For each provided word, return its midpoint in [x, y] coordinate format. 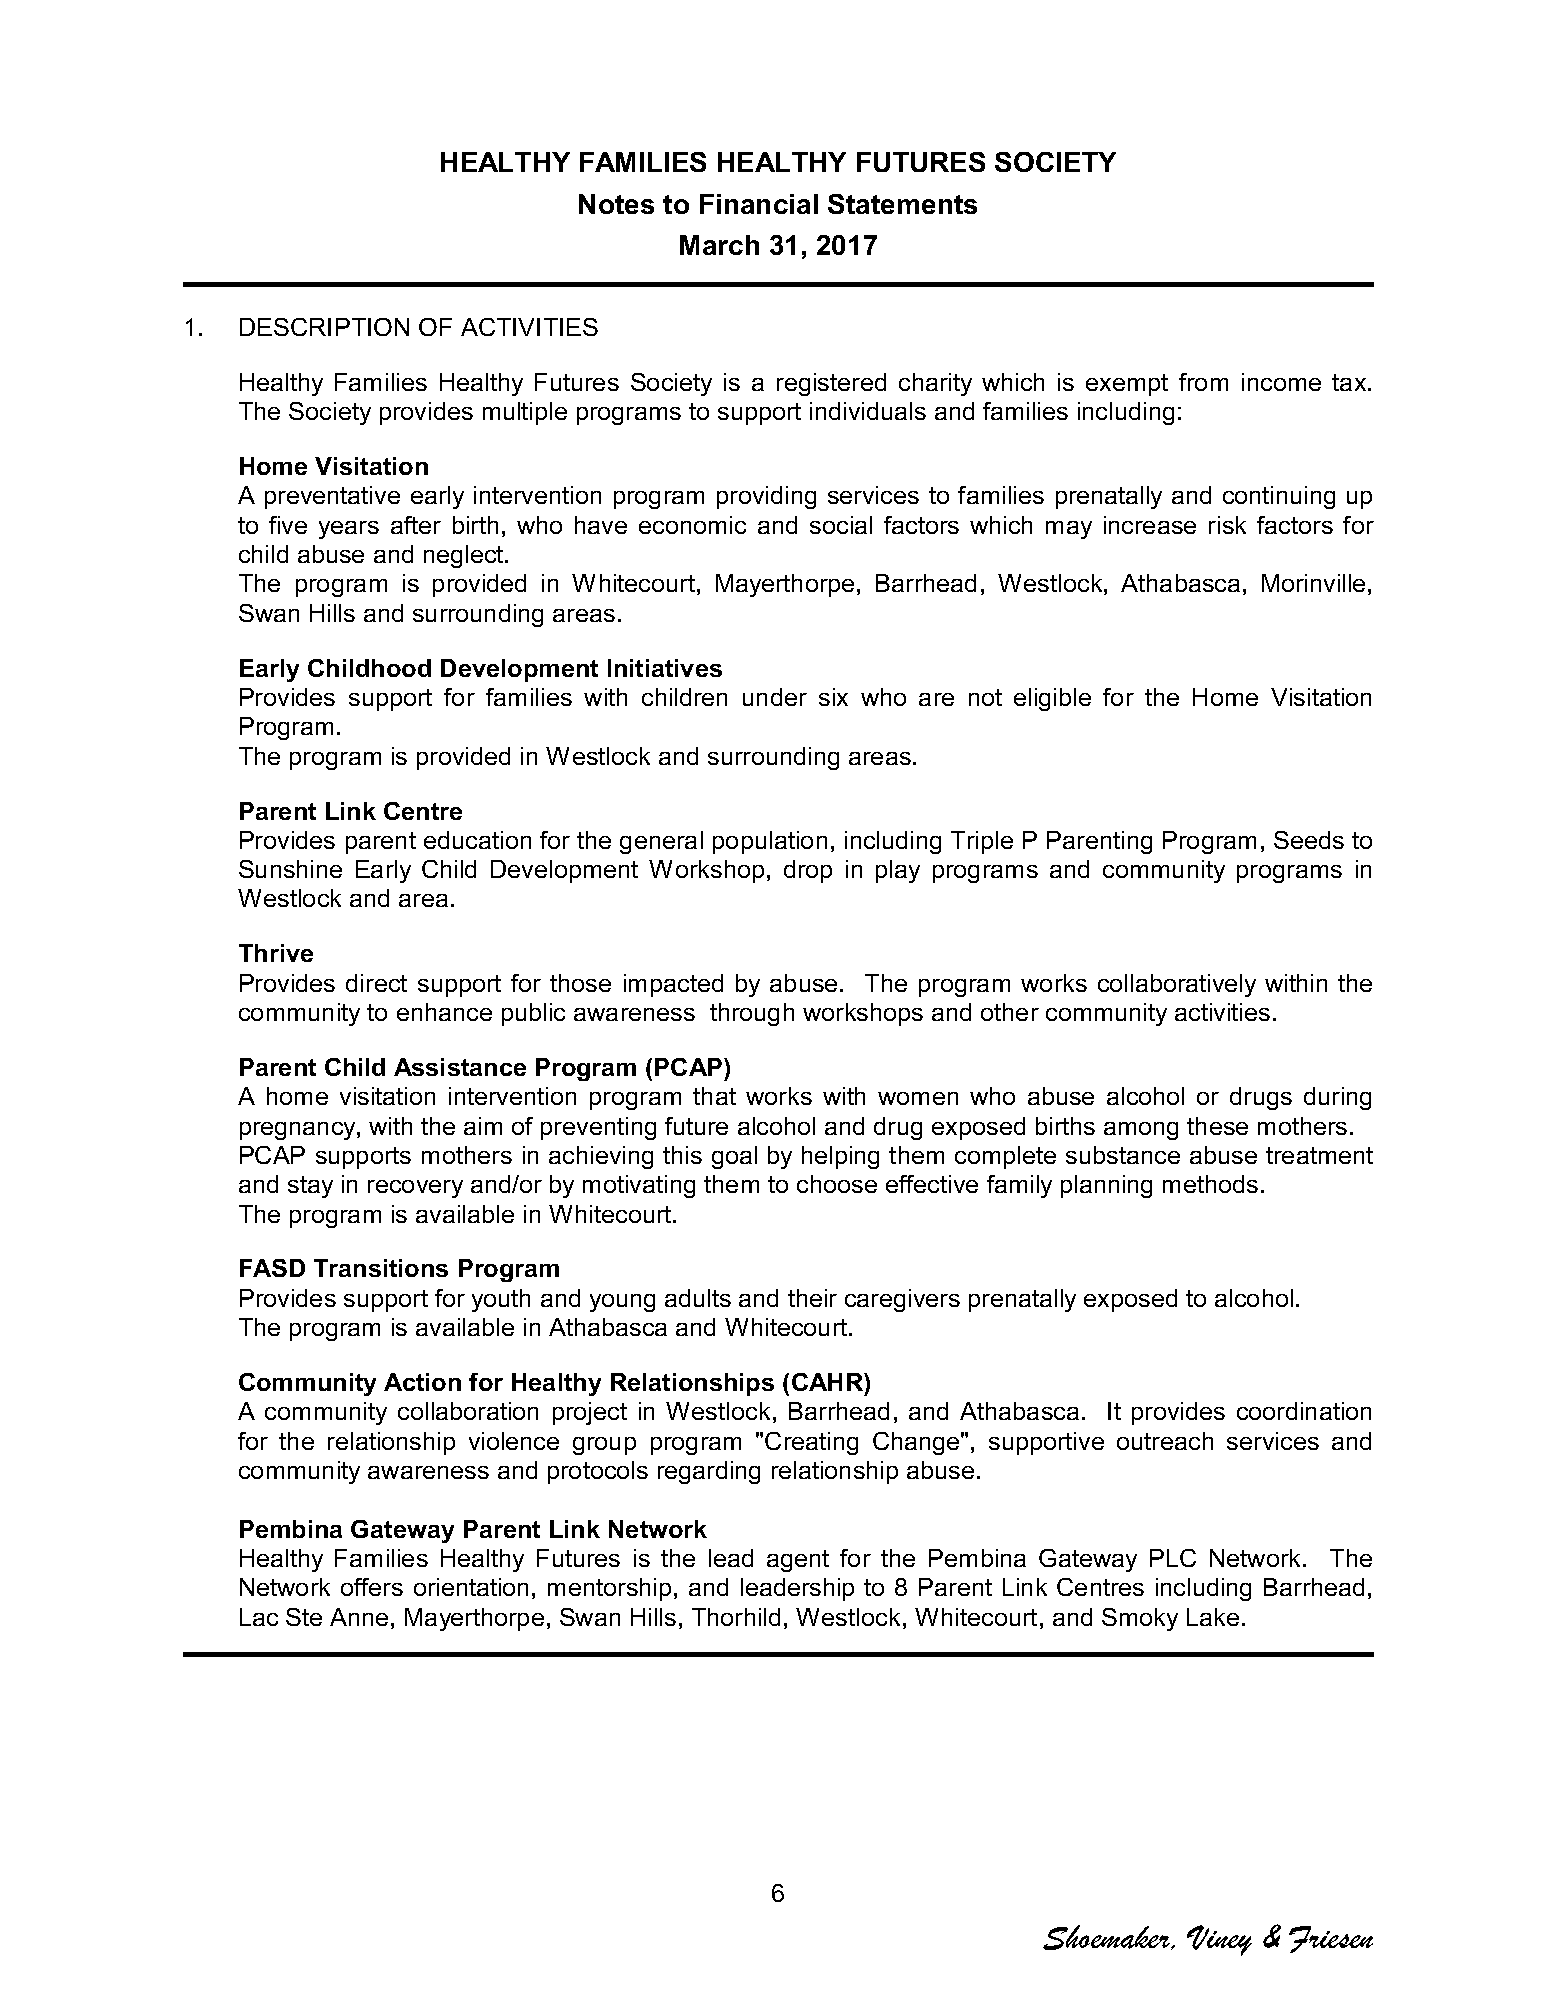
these [1217, 1126]
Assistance [460, 1067]
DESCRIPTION [324, 327]
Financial [759, 204]
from [1203, 382]
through [752, 1014]
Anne [359, 1617]
